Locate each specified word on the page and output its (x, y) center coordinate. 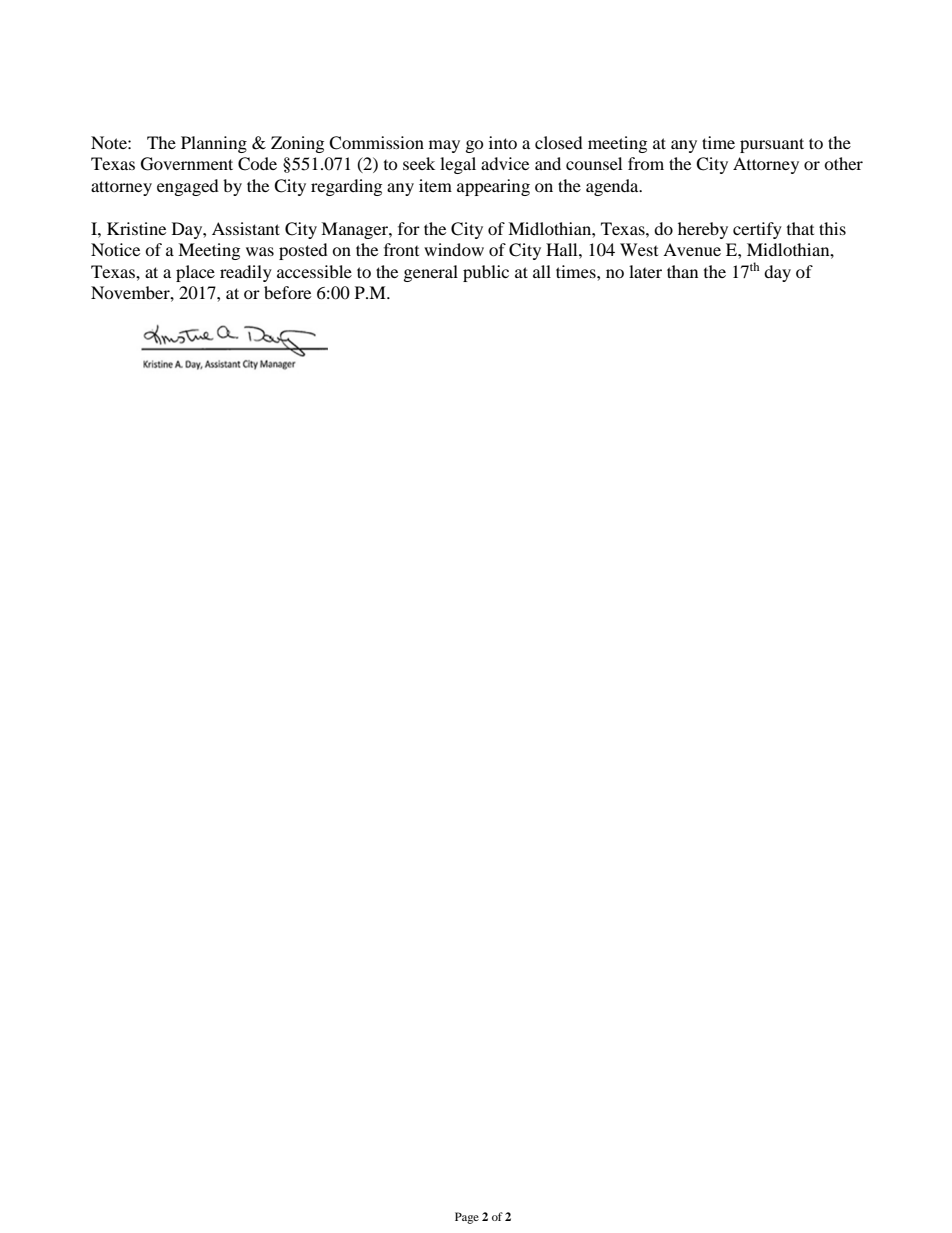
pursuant (772, 145)
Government (187, 164)
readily (246, 273)
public (486, 273)
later (645, 271)
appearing (493, 187)
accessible (314, 271)
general (431, 273)
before (287, 292)
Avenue (692, 249)
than (682, 271)
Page (467, 1218)
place (195, 273)
